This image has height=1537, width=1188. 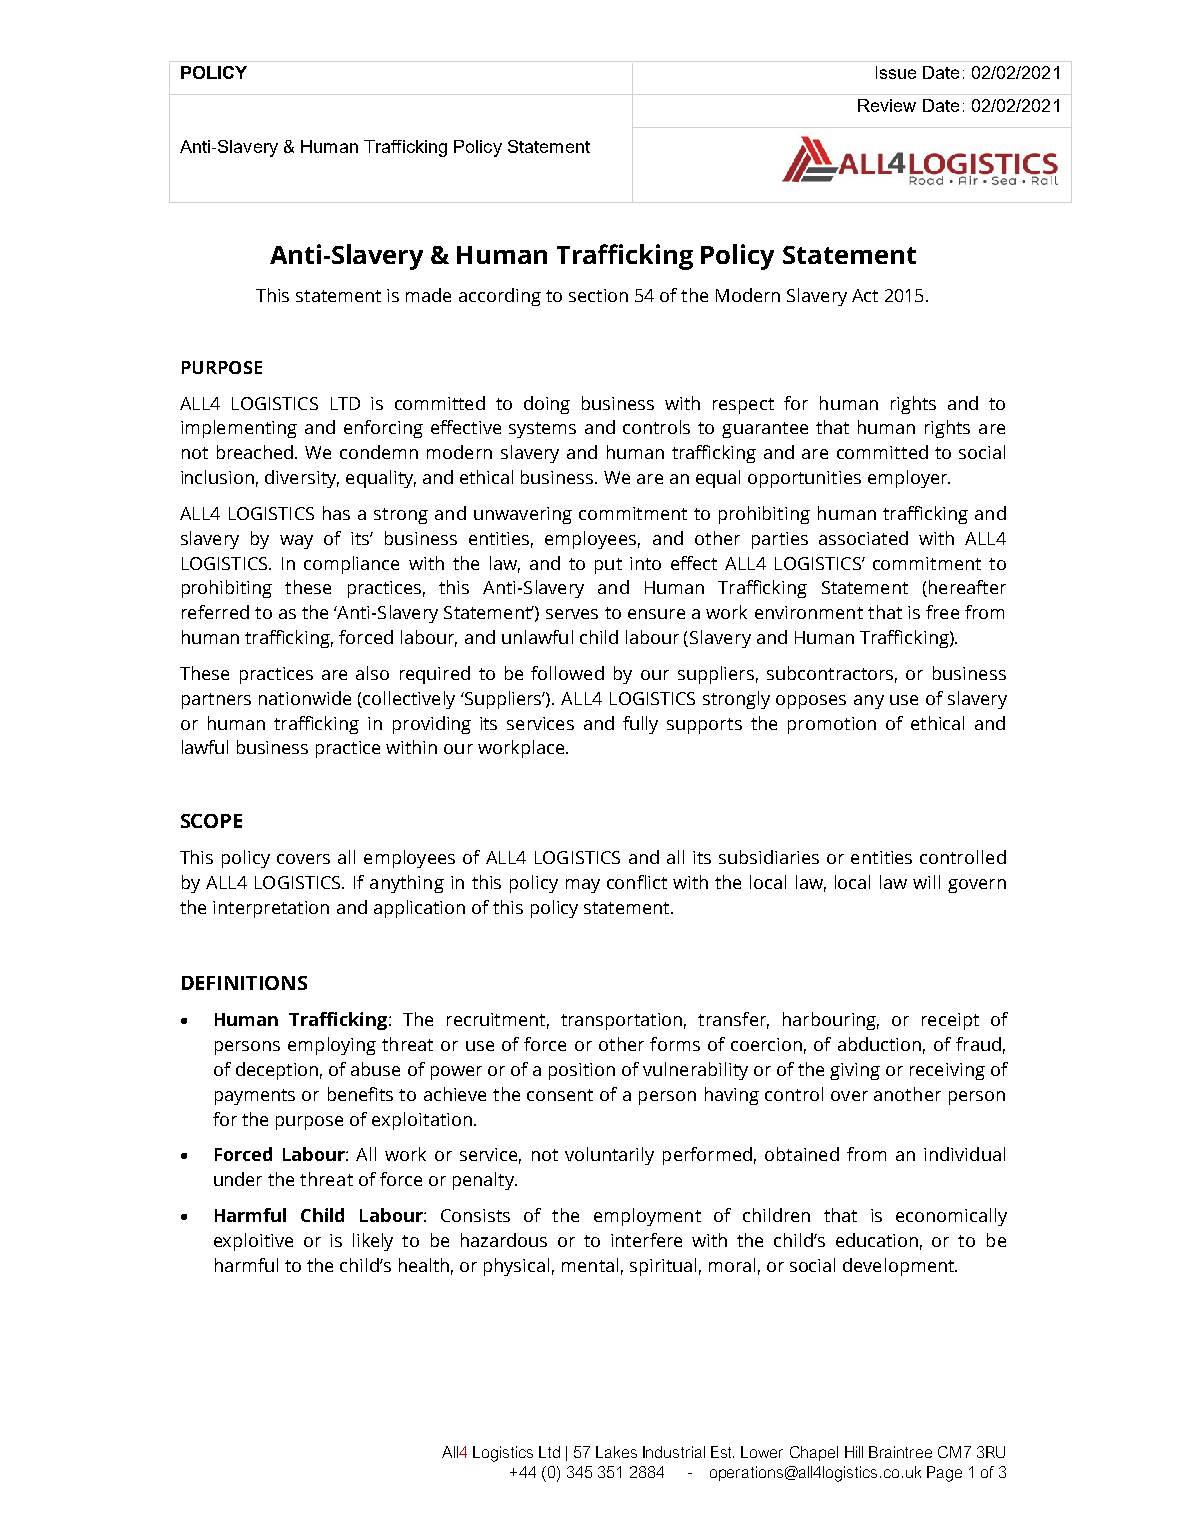 What do you see at coordinates (253, 1242) in the image?
I see `exploitive` at bounding box center [253, 1242].
